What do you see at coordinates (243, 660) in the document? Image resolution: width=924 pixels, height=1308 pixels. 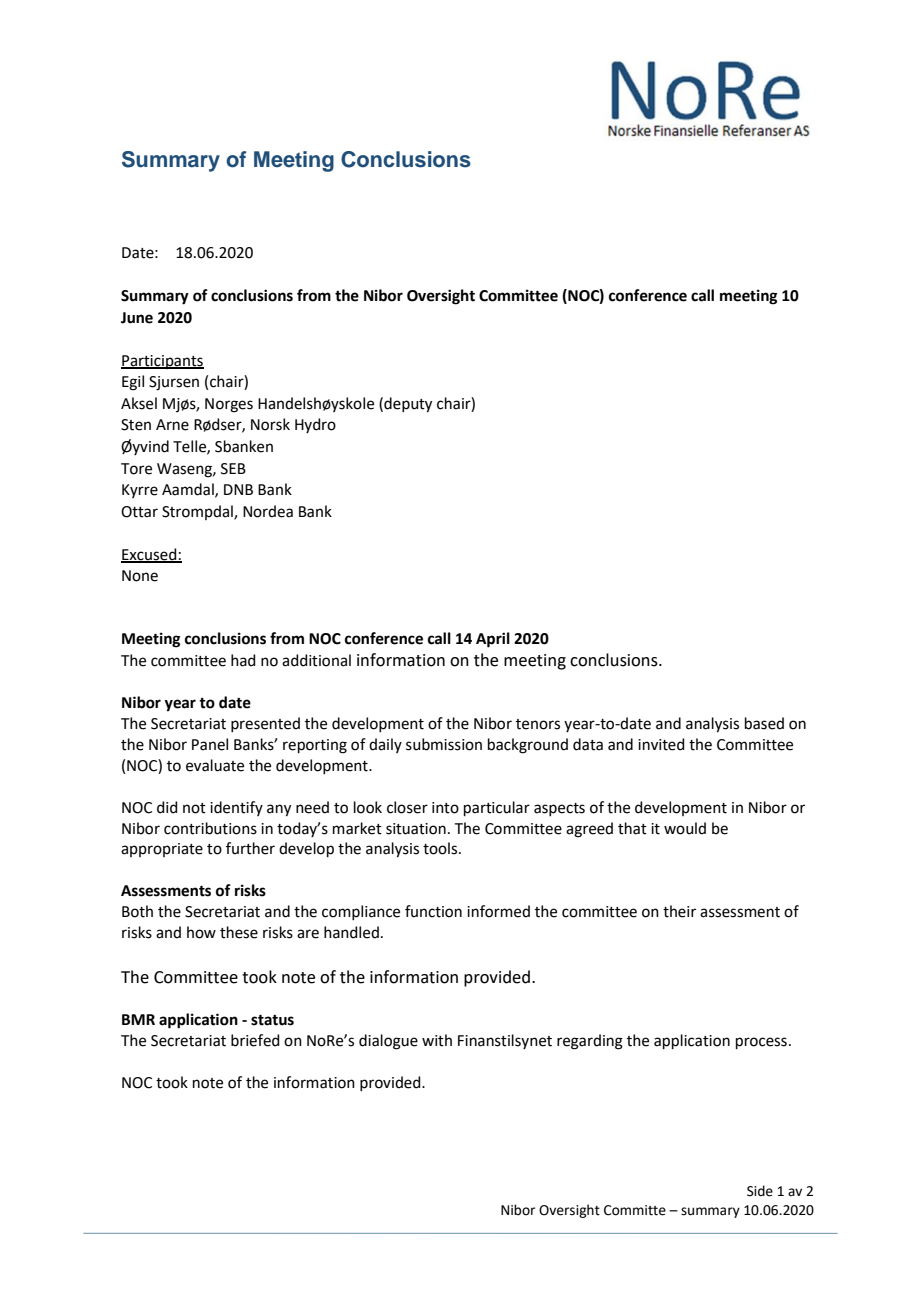 I see `had` at bounding box center [243, 660].
